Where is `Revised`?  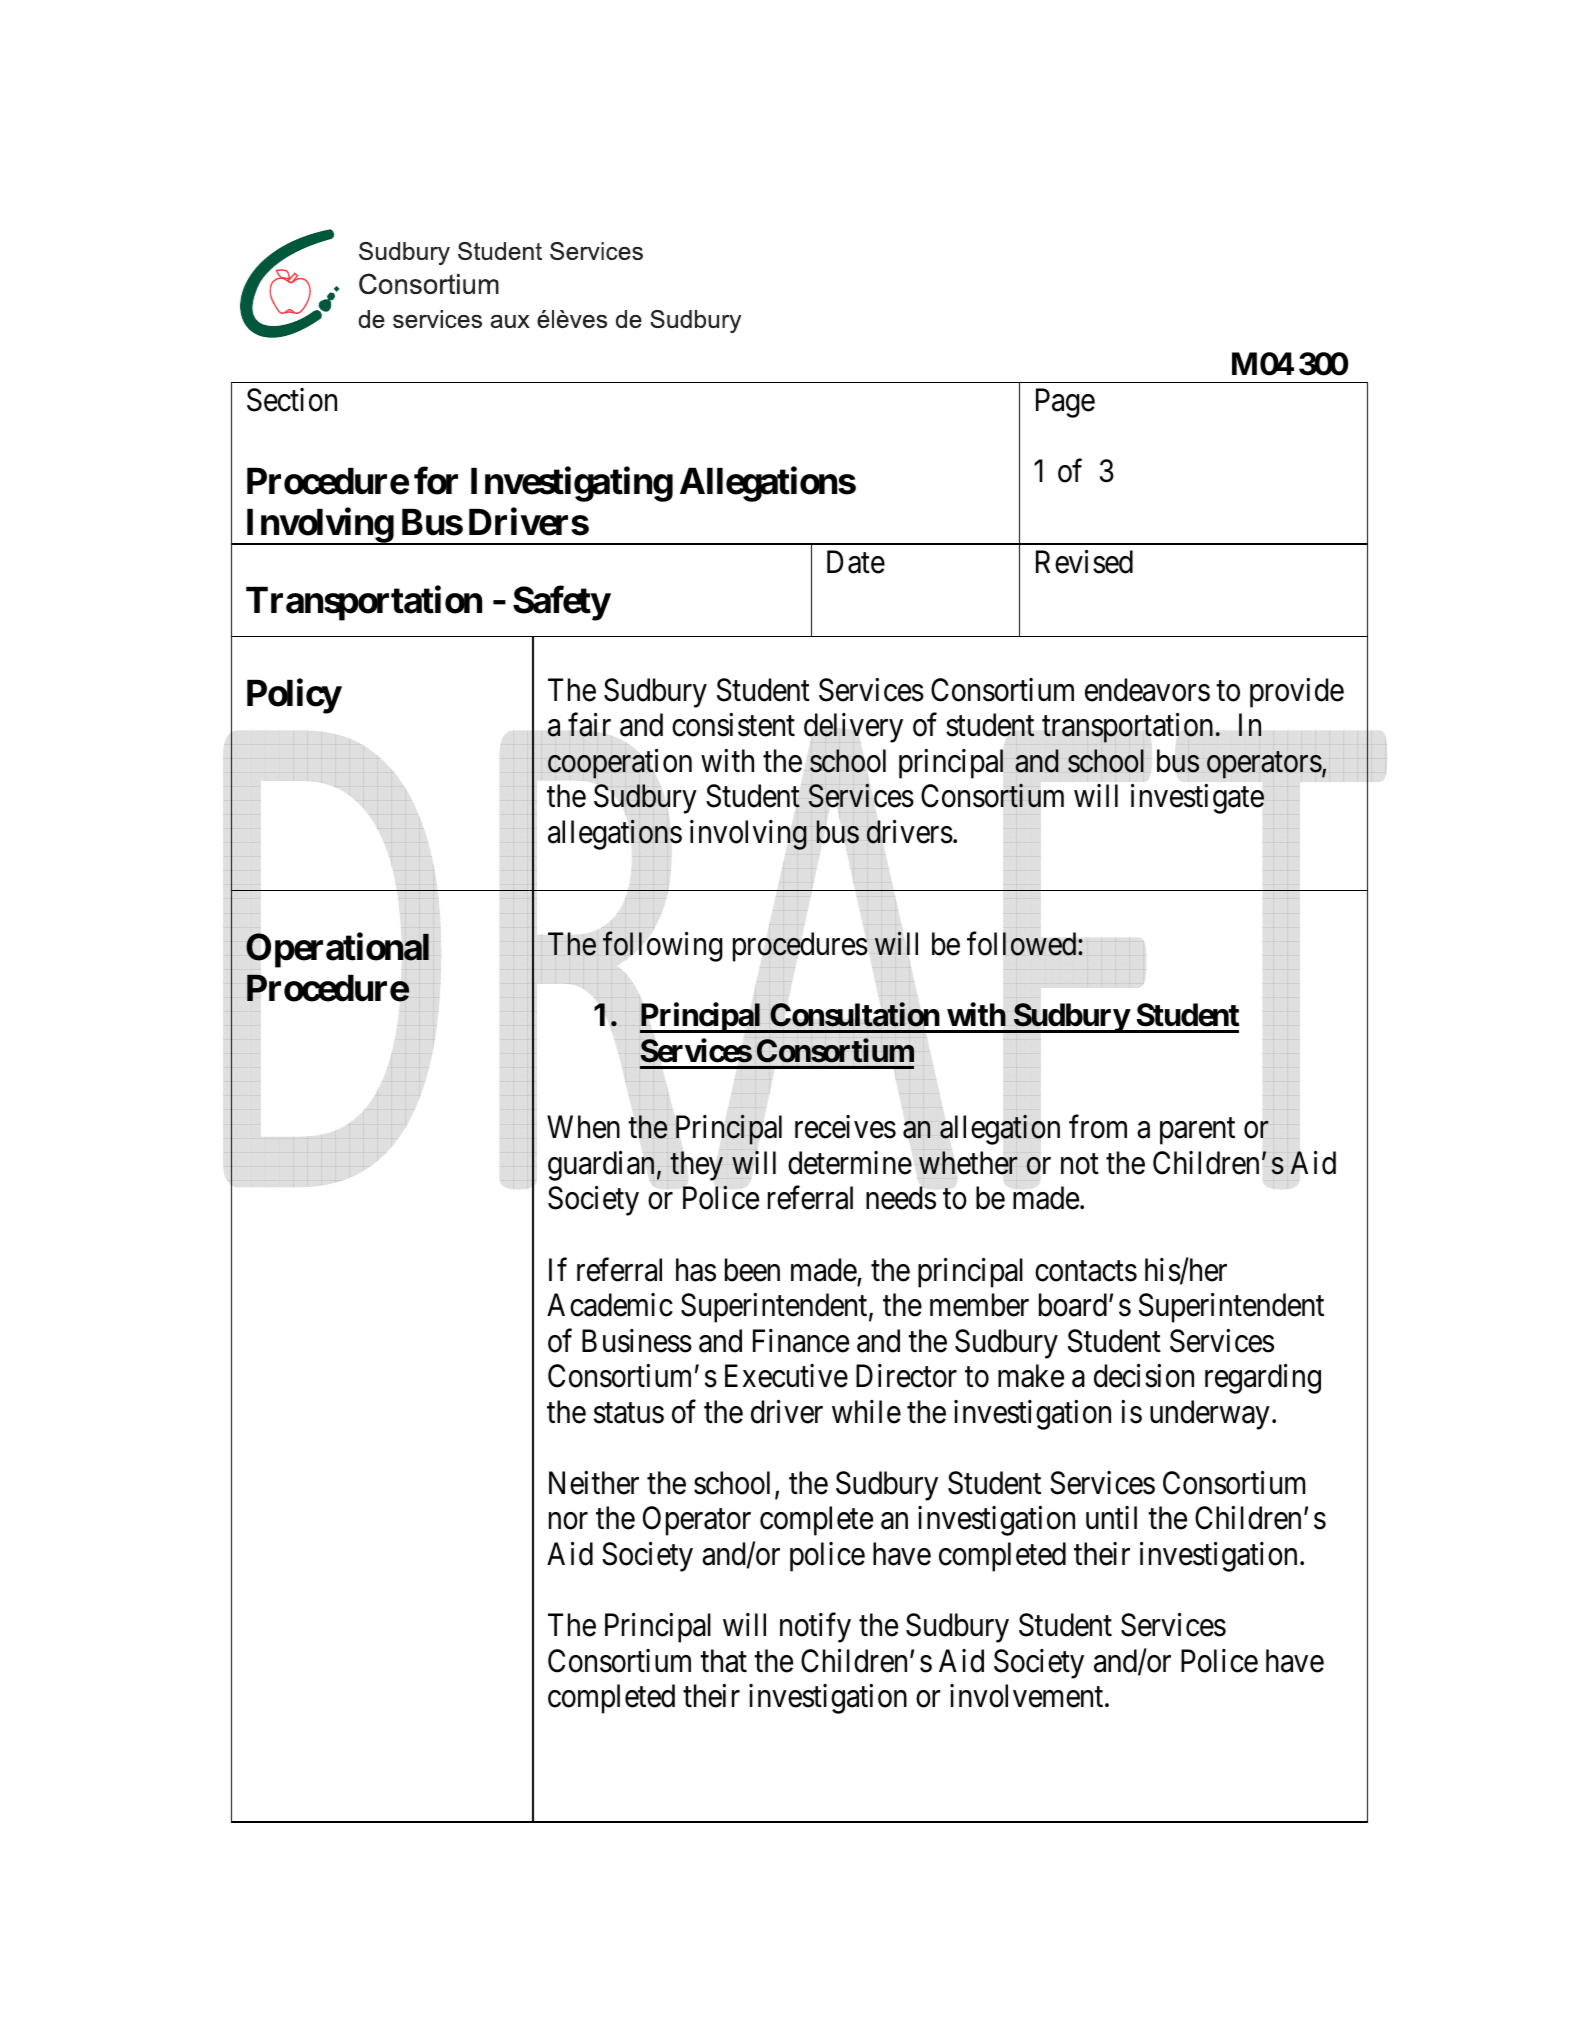
Revised is located at coordinates (1084, 562).
